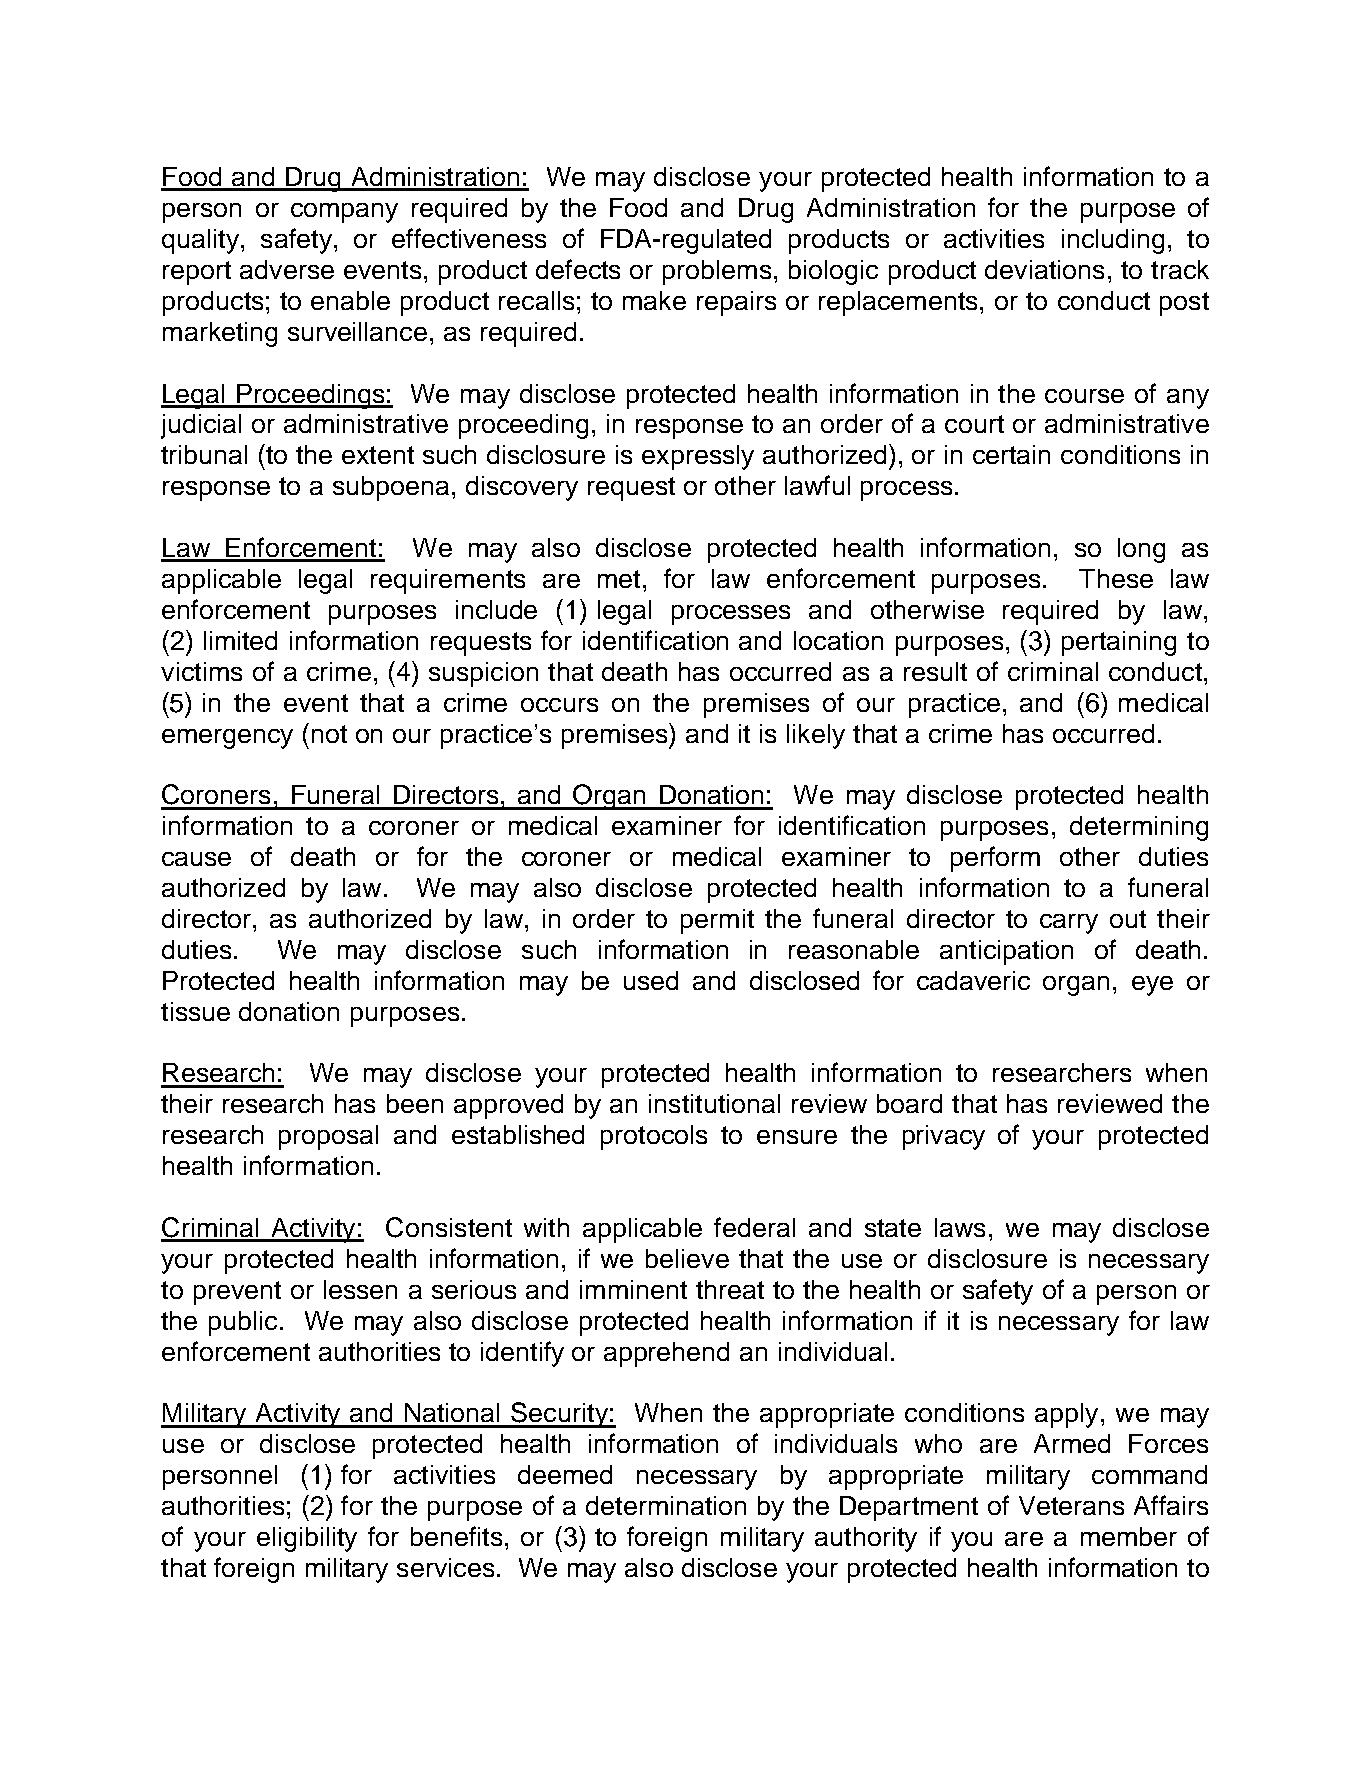 This screenshot has width=1371, height=1774. What do you see at coordinates (1116, 578) in the screenshot?
I see `These` at bounding box center [1116, 578].
